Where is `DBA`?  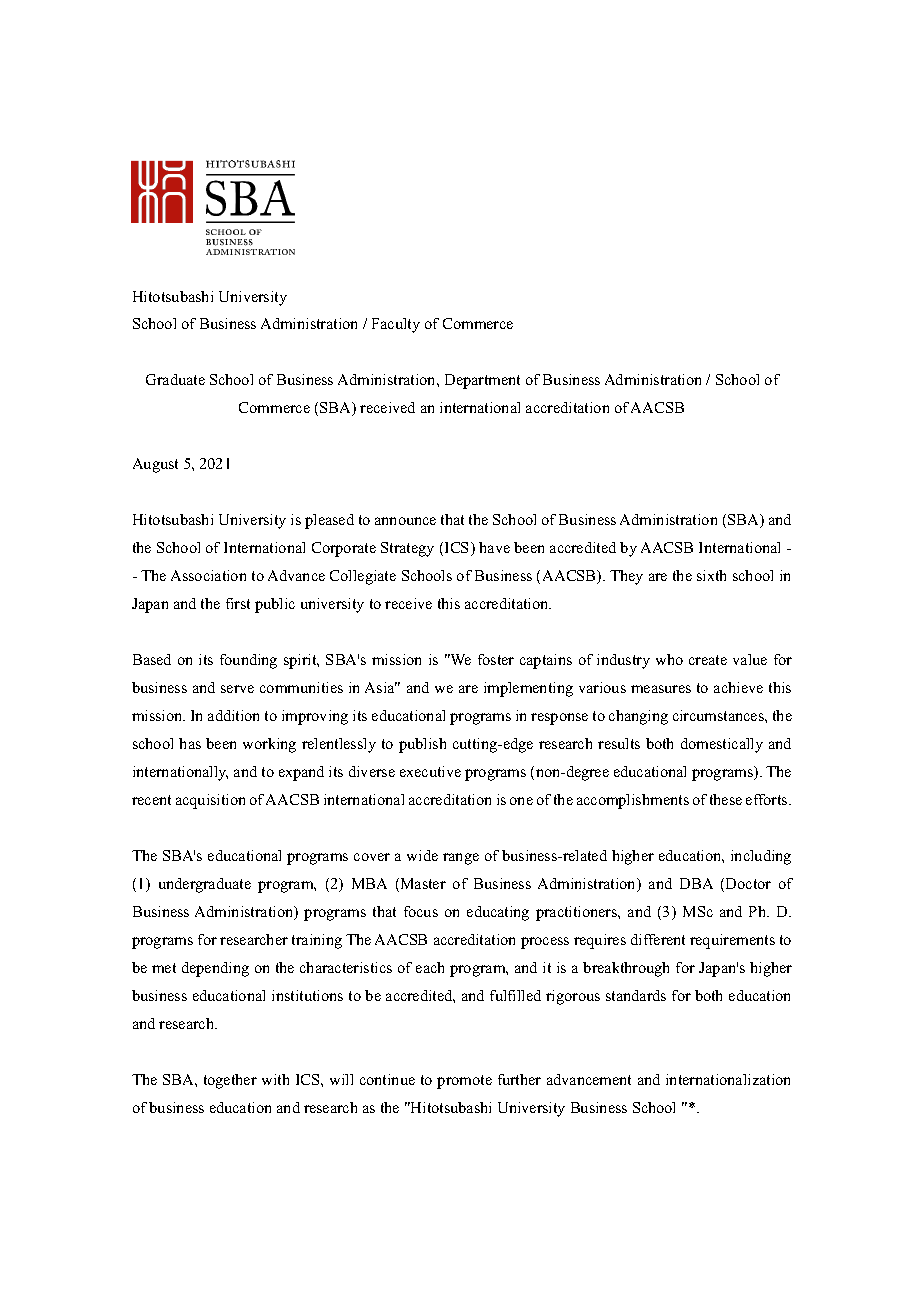 DBA is located at coordinates (696, 883).
